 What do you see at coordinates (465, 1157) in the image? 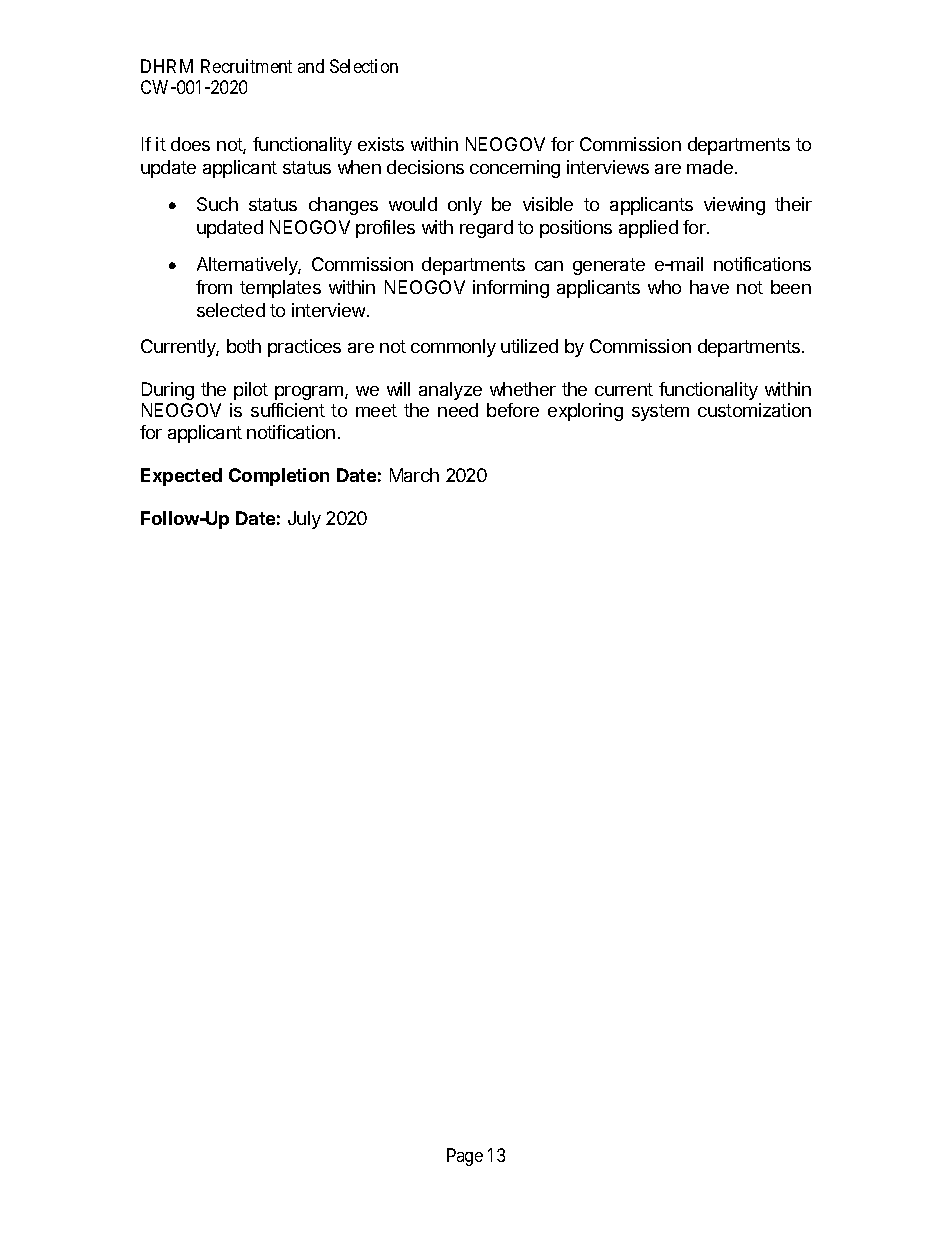
I see `Page` at bounding box center [465, 1157].
